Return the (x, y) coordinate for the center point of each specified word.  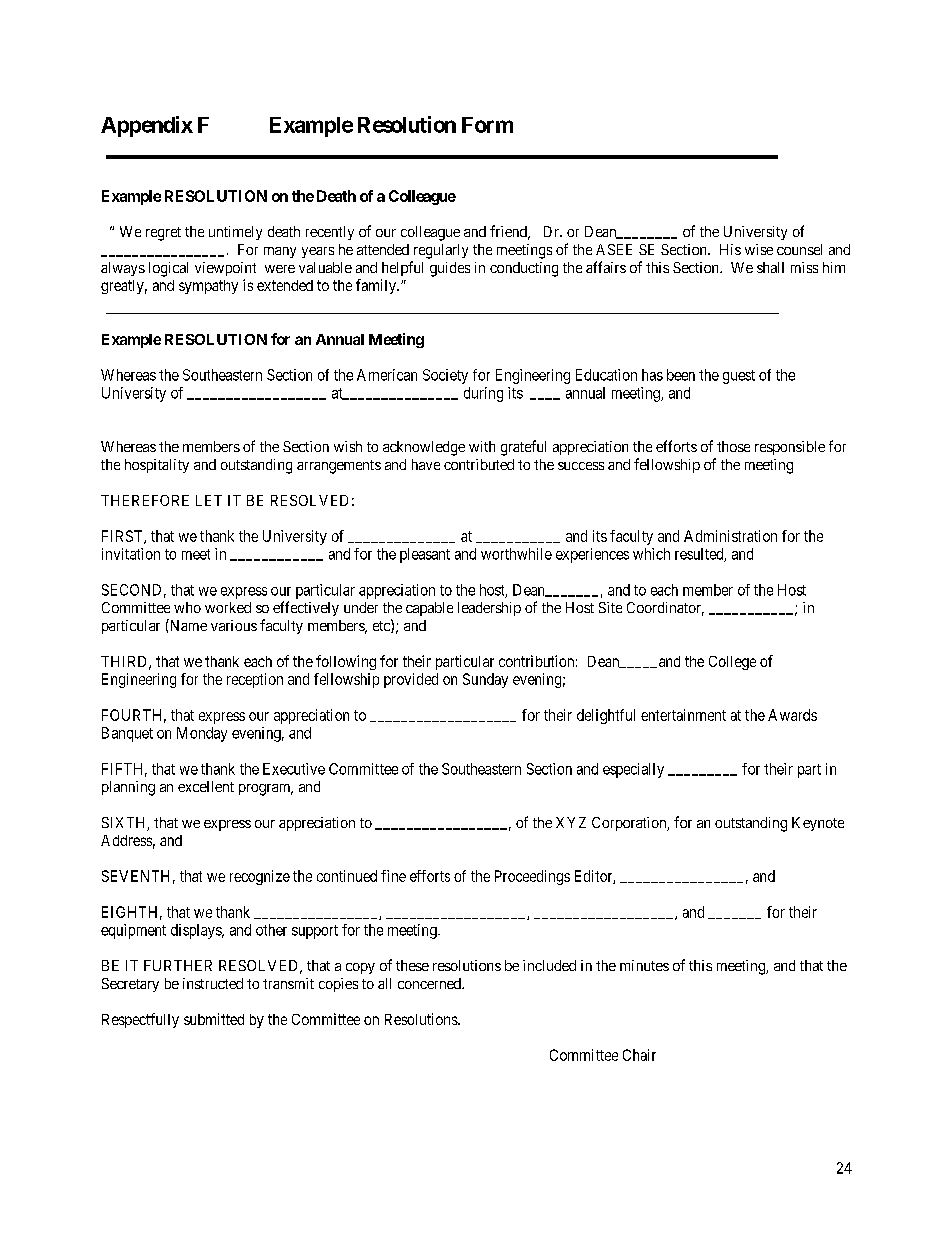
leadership (489, 609)
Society (445, 376)
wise (759, 249)
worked (228, 607)
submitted (214, 1019)
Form (487, 125)
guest (739, 377)
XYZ (571, 822)
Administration (730, 536)
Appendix (147, 126)
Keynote (818, 824)
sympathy (208, 287)
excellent (206, 786)
